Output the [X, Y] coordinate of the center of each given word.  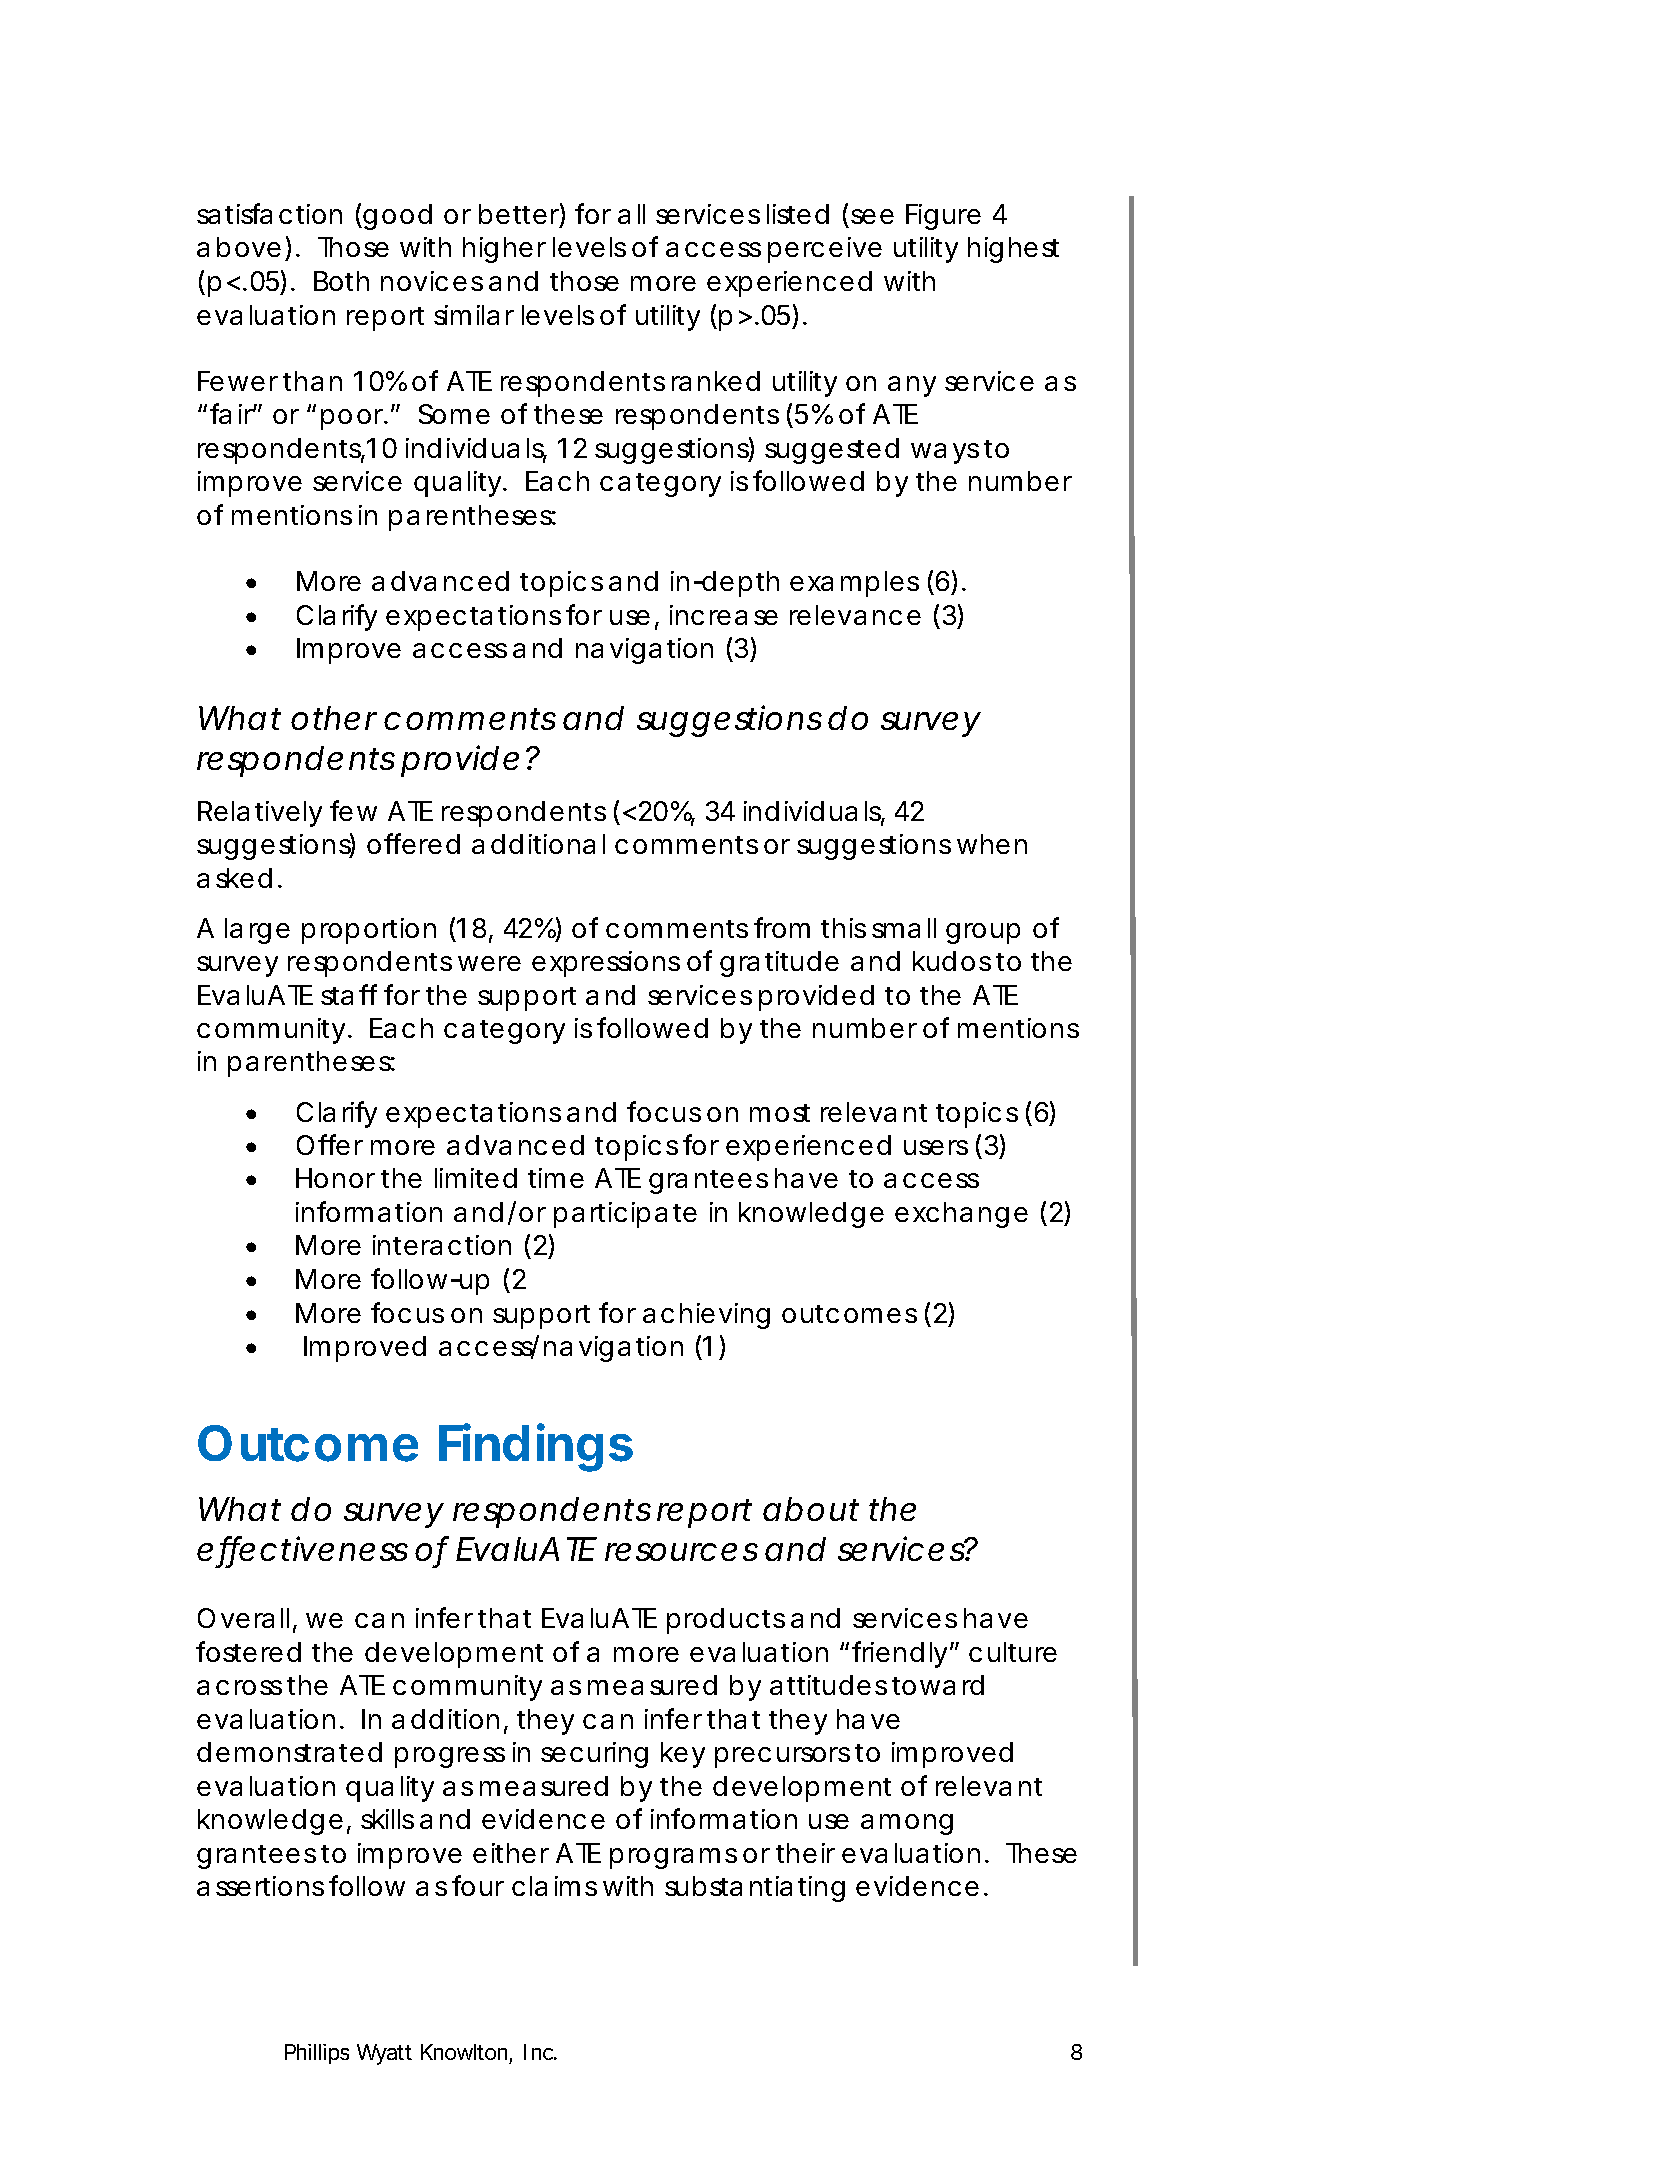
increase [724, 615]
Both [341, 281]
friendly [901, 1654]
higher [504, 250]
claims [554, 1886]
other [334, 718]
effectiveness [302, 1550]
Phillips [317, 2054]
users [936, 1147]
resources [681, 1552]
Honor [335, 1178]
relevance [855, 615]
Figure [943, 217]
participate [625, 1215]
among [907, 1824]
